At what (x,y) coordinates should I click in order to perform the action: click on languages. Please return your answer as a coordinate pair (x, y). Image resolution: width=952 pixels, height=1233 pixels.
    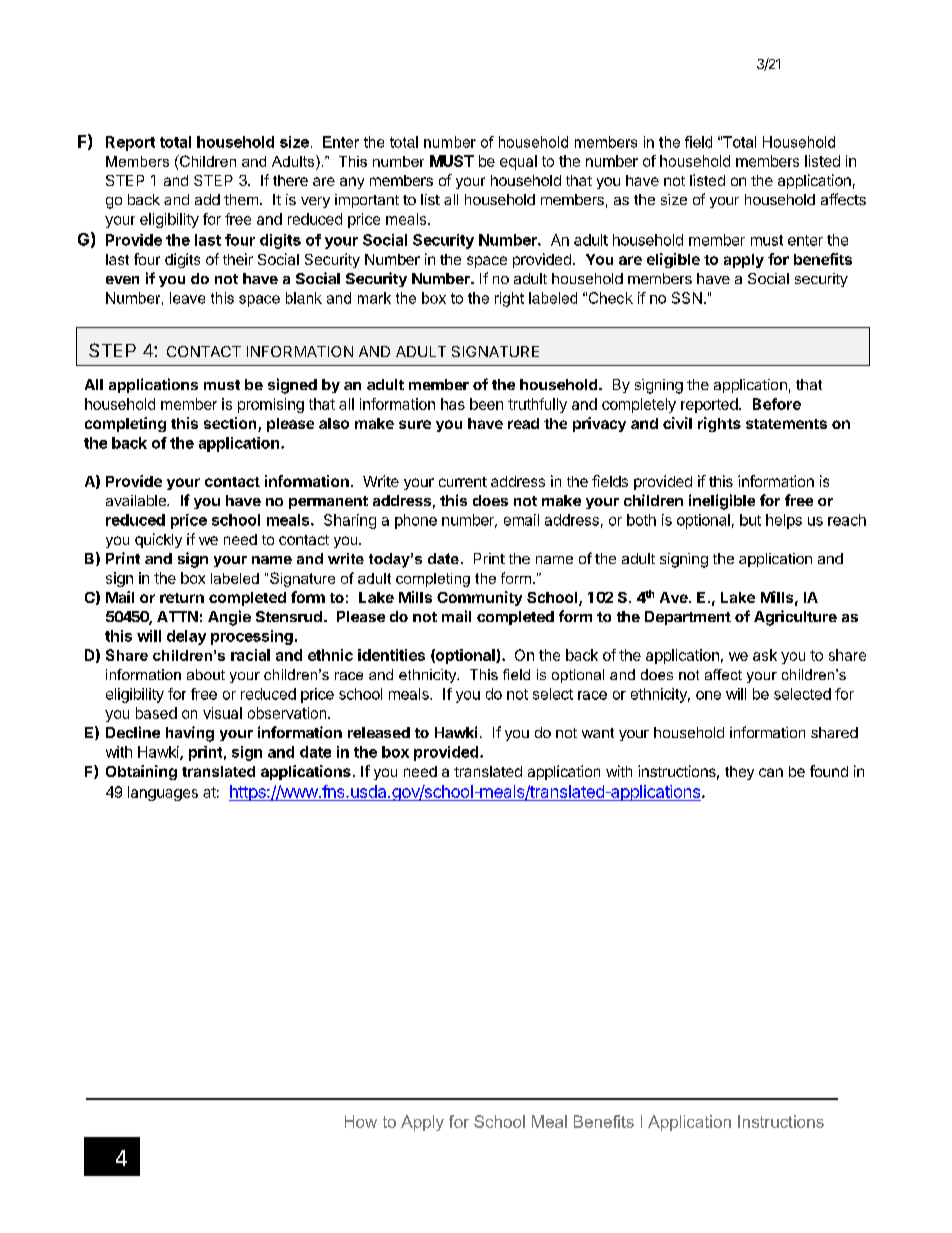
    Looking at the image, I should click on (163, 793).
